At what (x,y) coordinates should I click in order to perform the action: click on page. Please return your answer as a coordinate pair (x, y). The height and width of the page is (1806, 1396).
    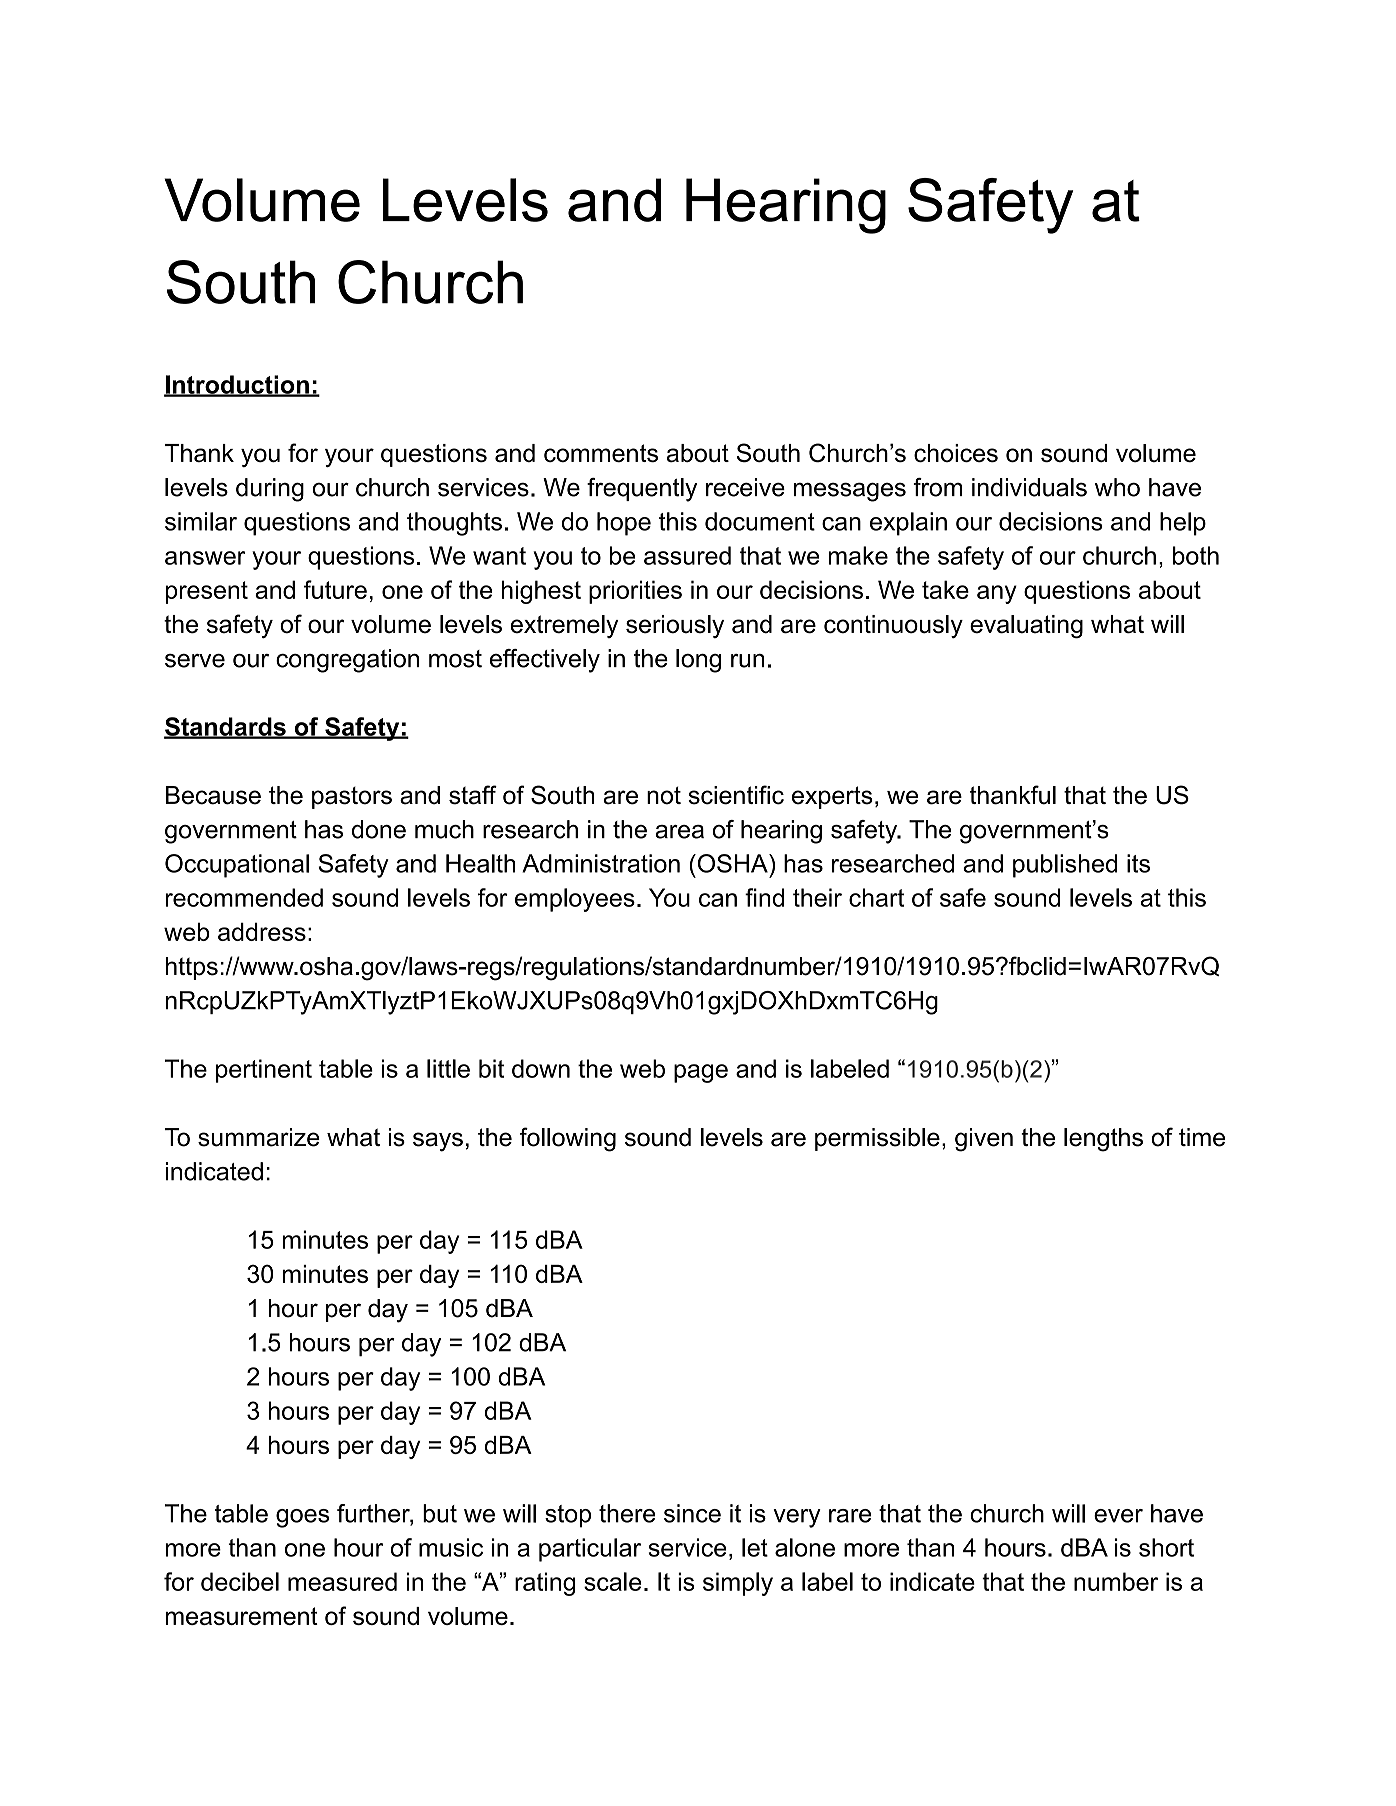
    Looking at the image, I should click on (701, 1073).
